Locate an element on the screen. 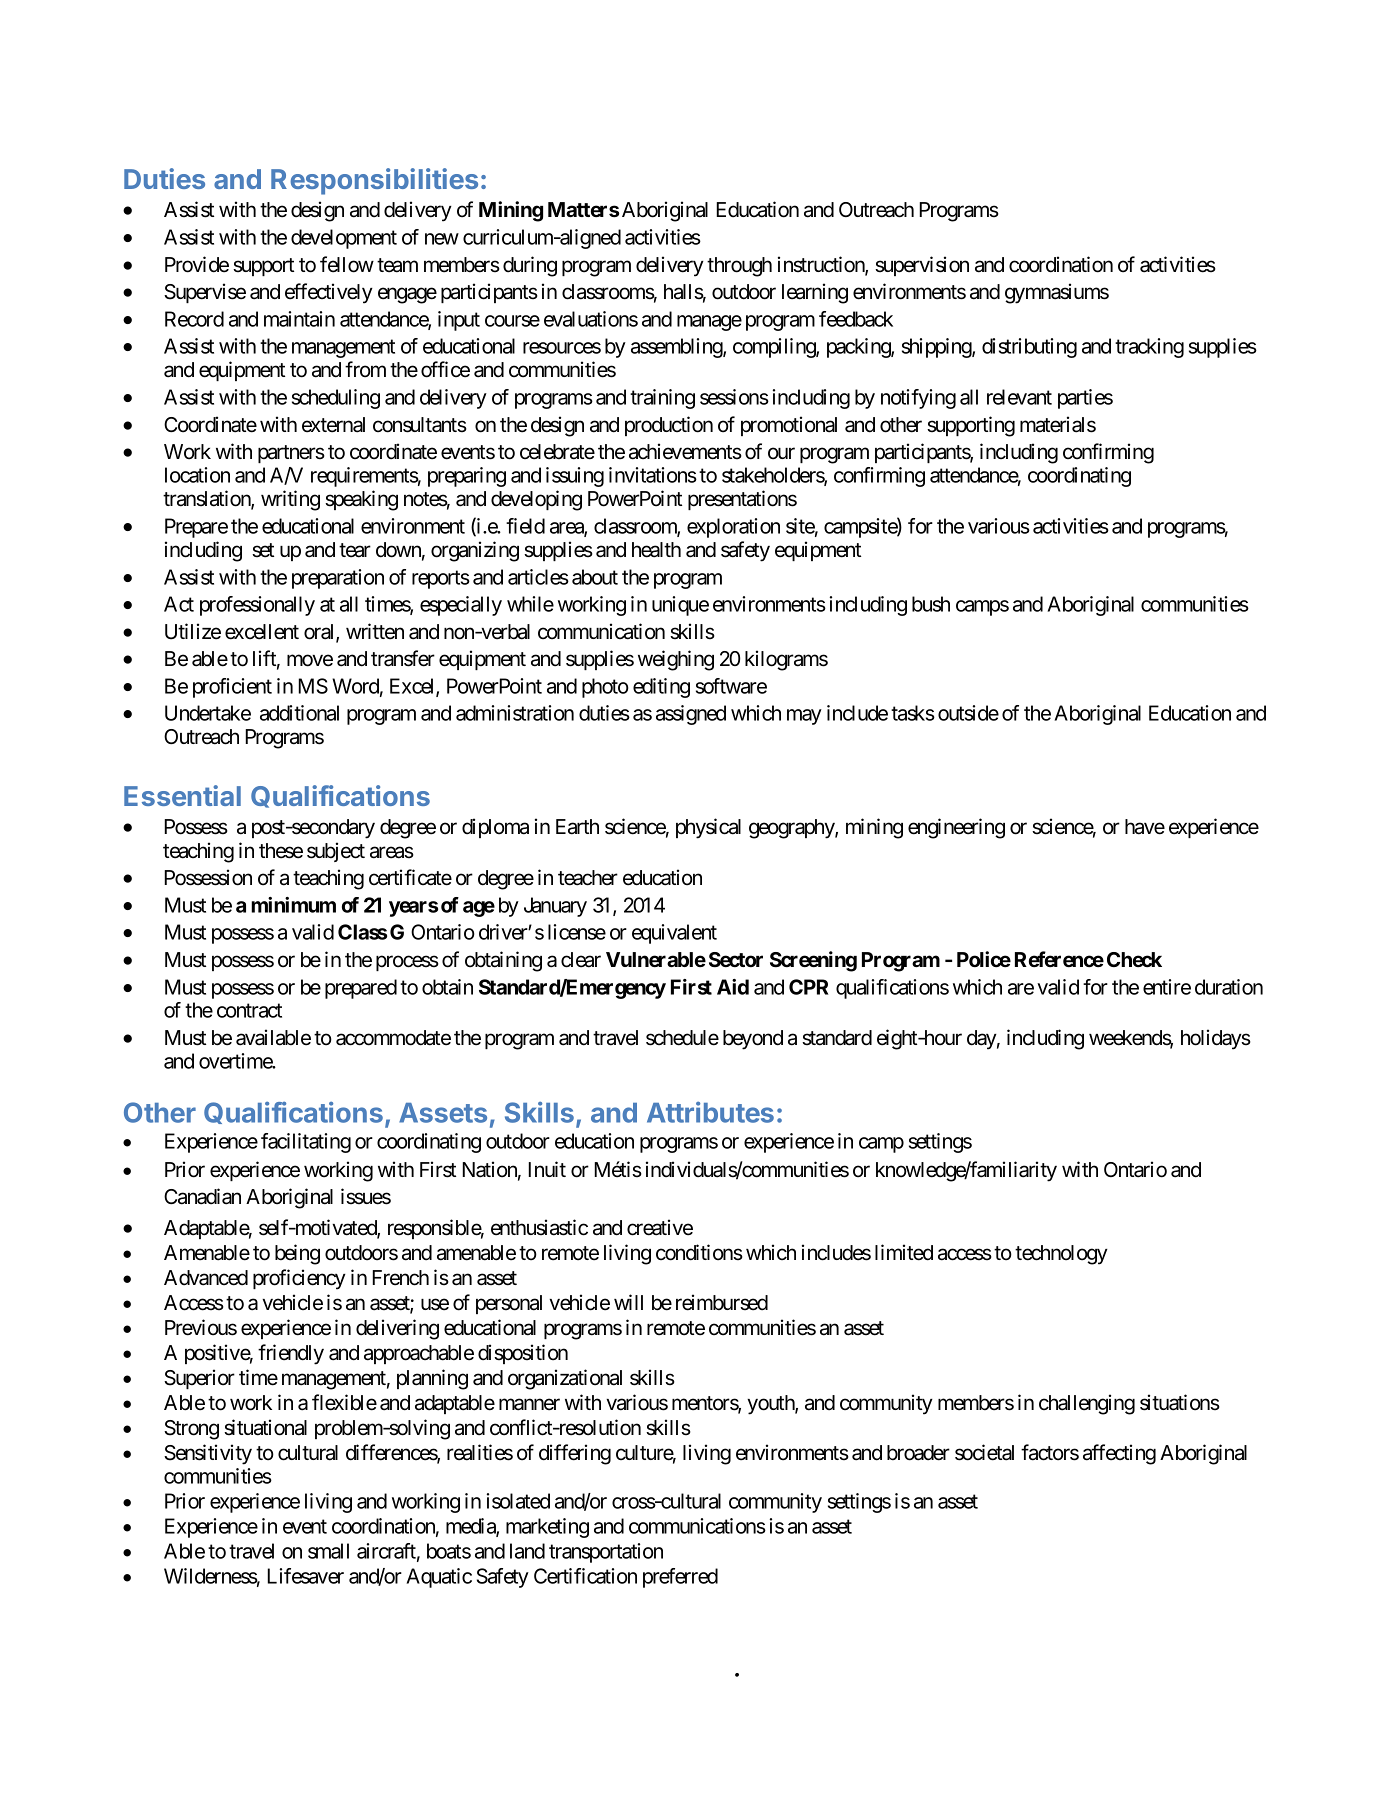 The height and width of the screenshot is (1801, 1392). small is located at coordinates (328, 1551).
